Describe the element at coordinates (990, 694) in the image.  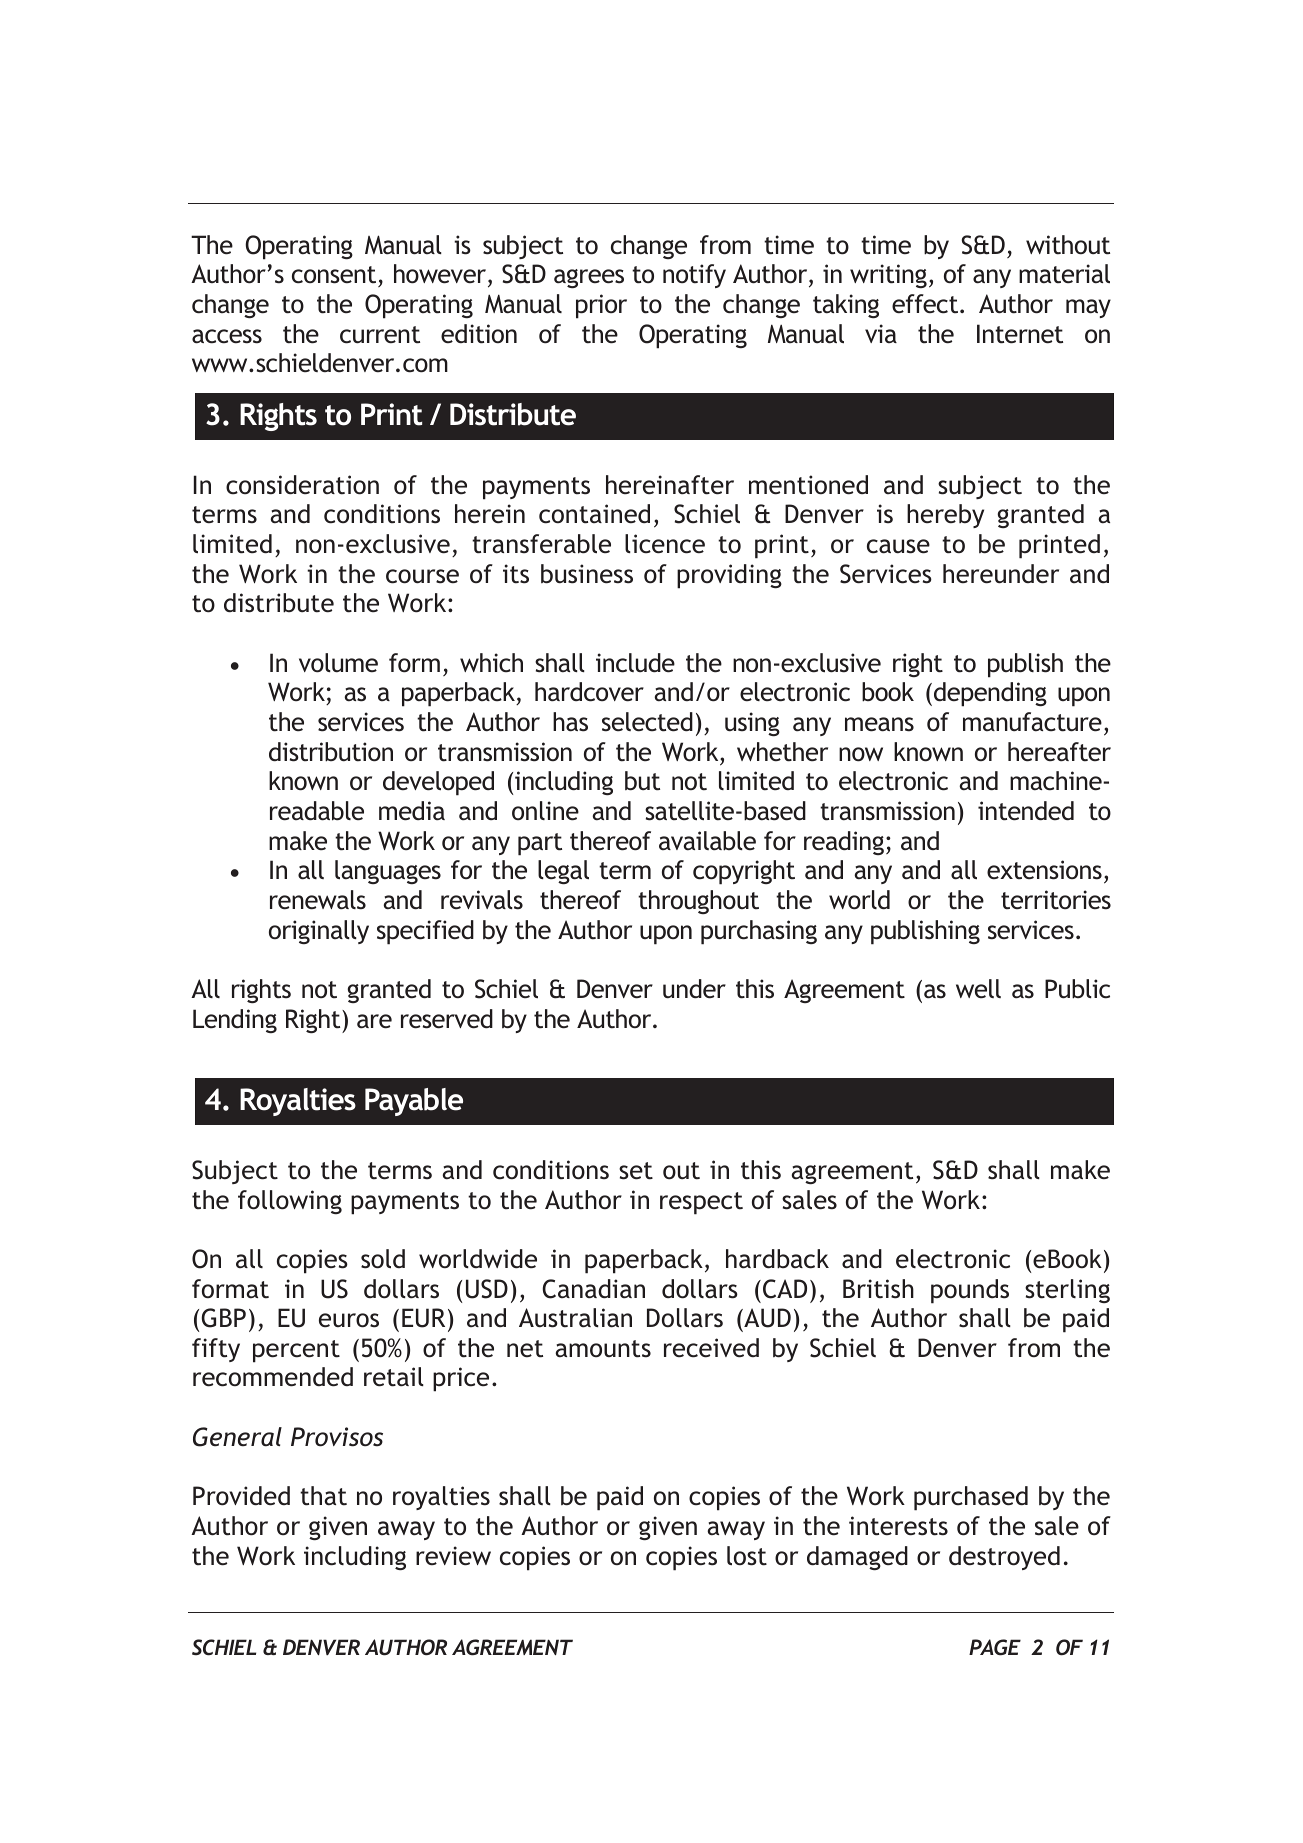
I see `depending` at that location.
